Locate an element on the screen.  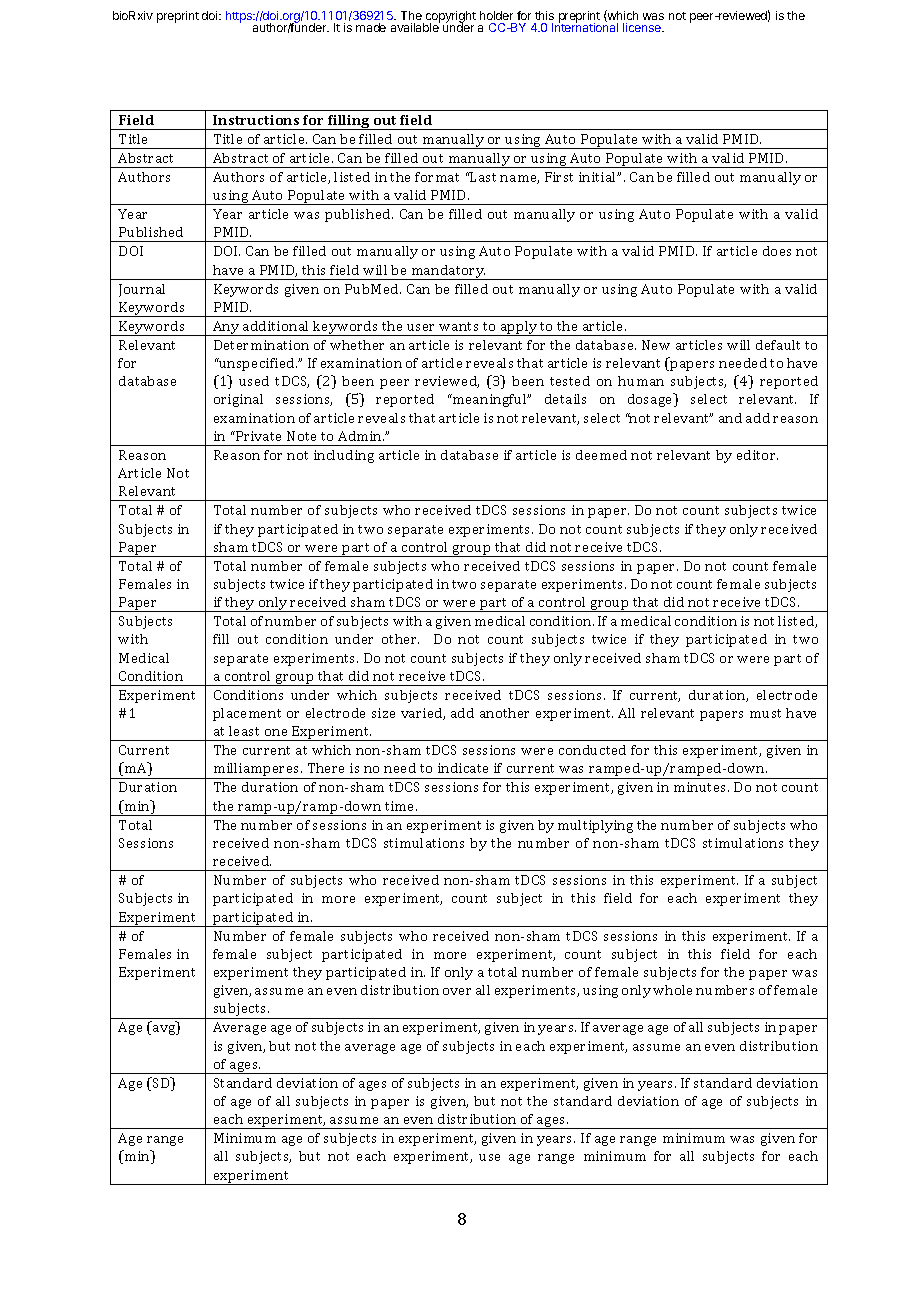
holder is located at coordinates (496, 15).
